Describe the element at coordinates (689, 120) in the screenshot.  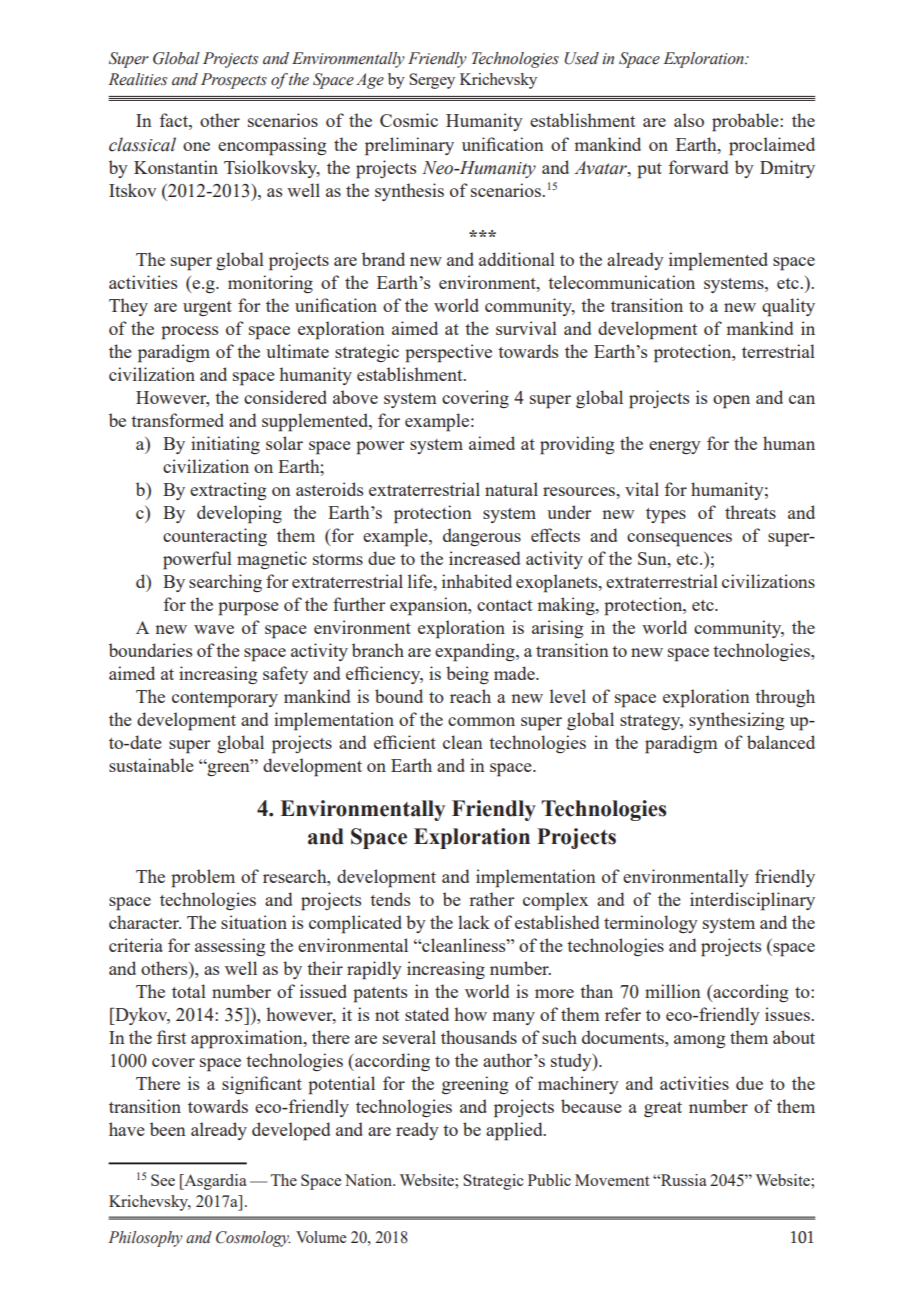
I see `also` at that location.
